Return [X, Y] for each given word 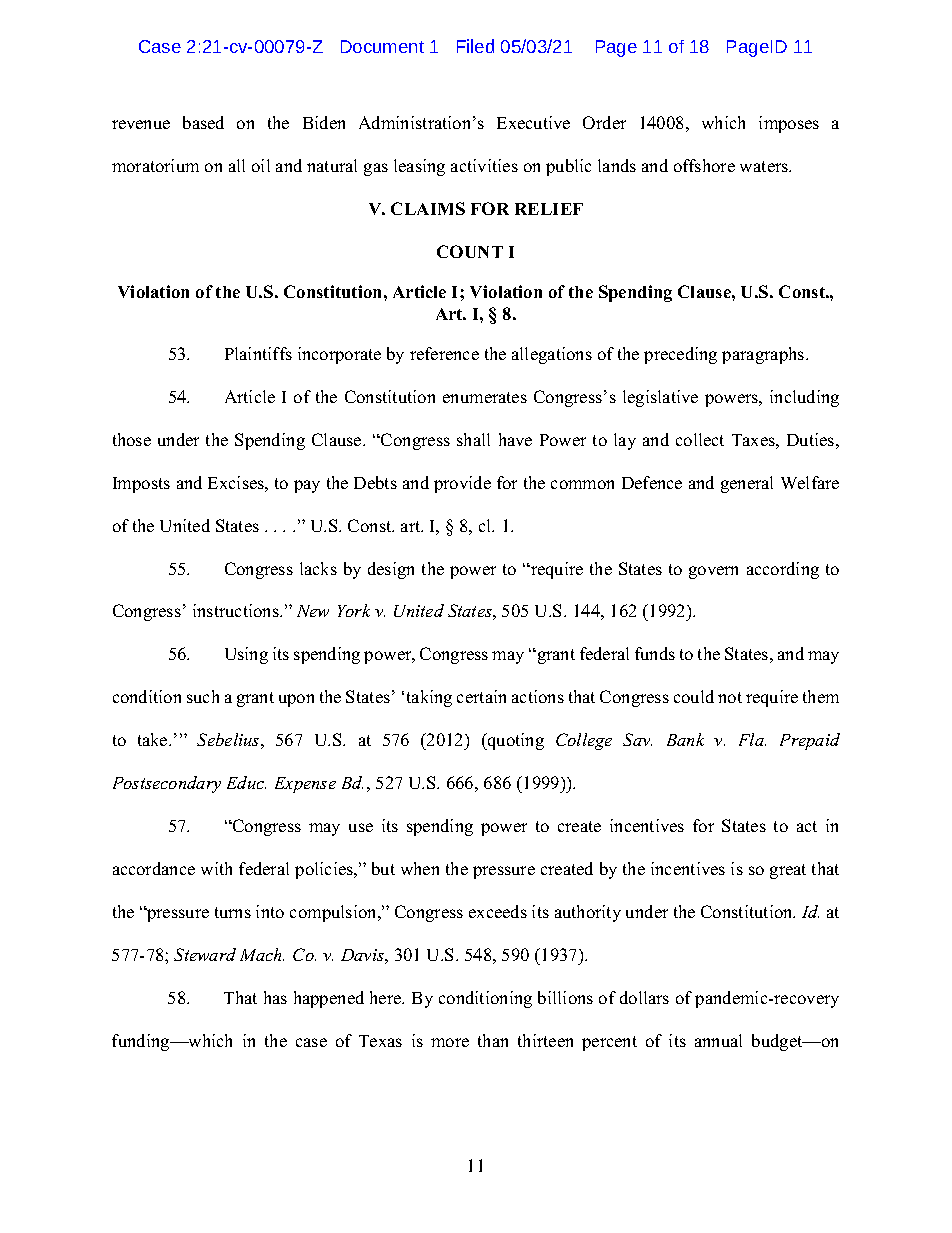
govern [713, 572]
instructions [237, 610]
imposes [789, 124]
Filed [475, 46]
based [203, 122]
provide [462, 484]
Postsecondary [167, 784]
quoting [515, 741]
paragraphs [764, 355]
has [275, 997]
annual [718, 1040]
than [493, 1040]
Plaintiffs [258, 353]
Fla [752, 739]
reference [444, 353]
